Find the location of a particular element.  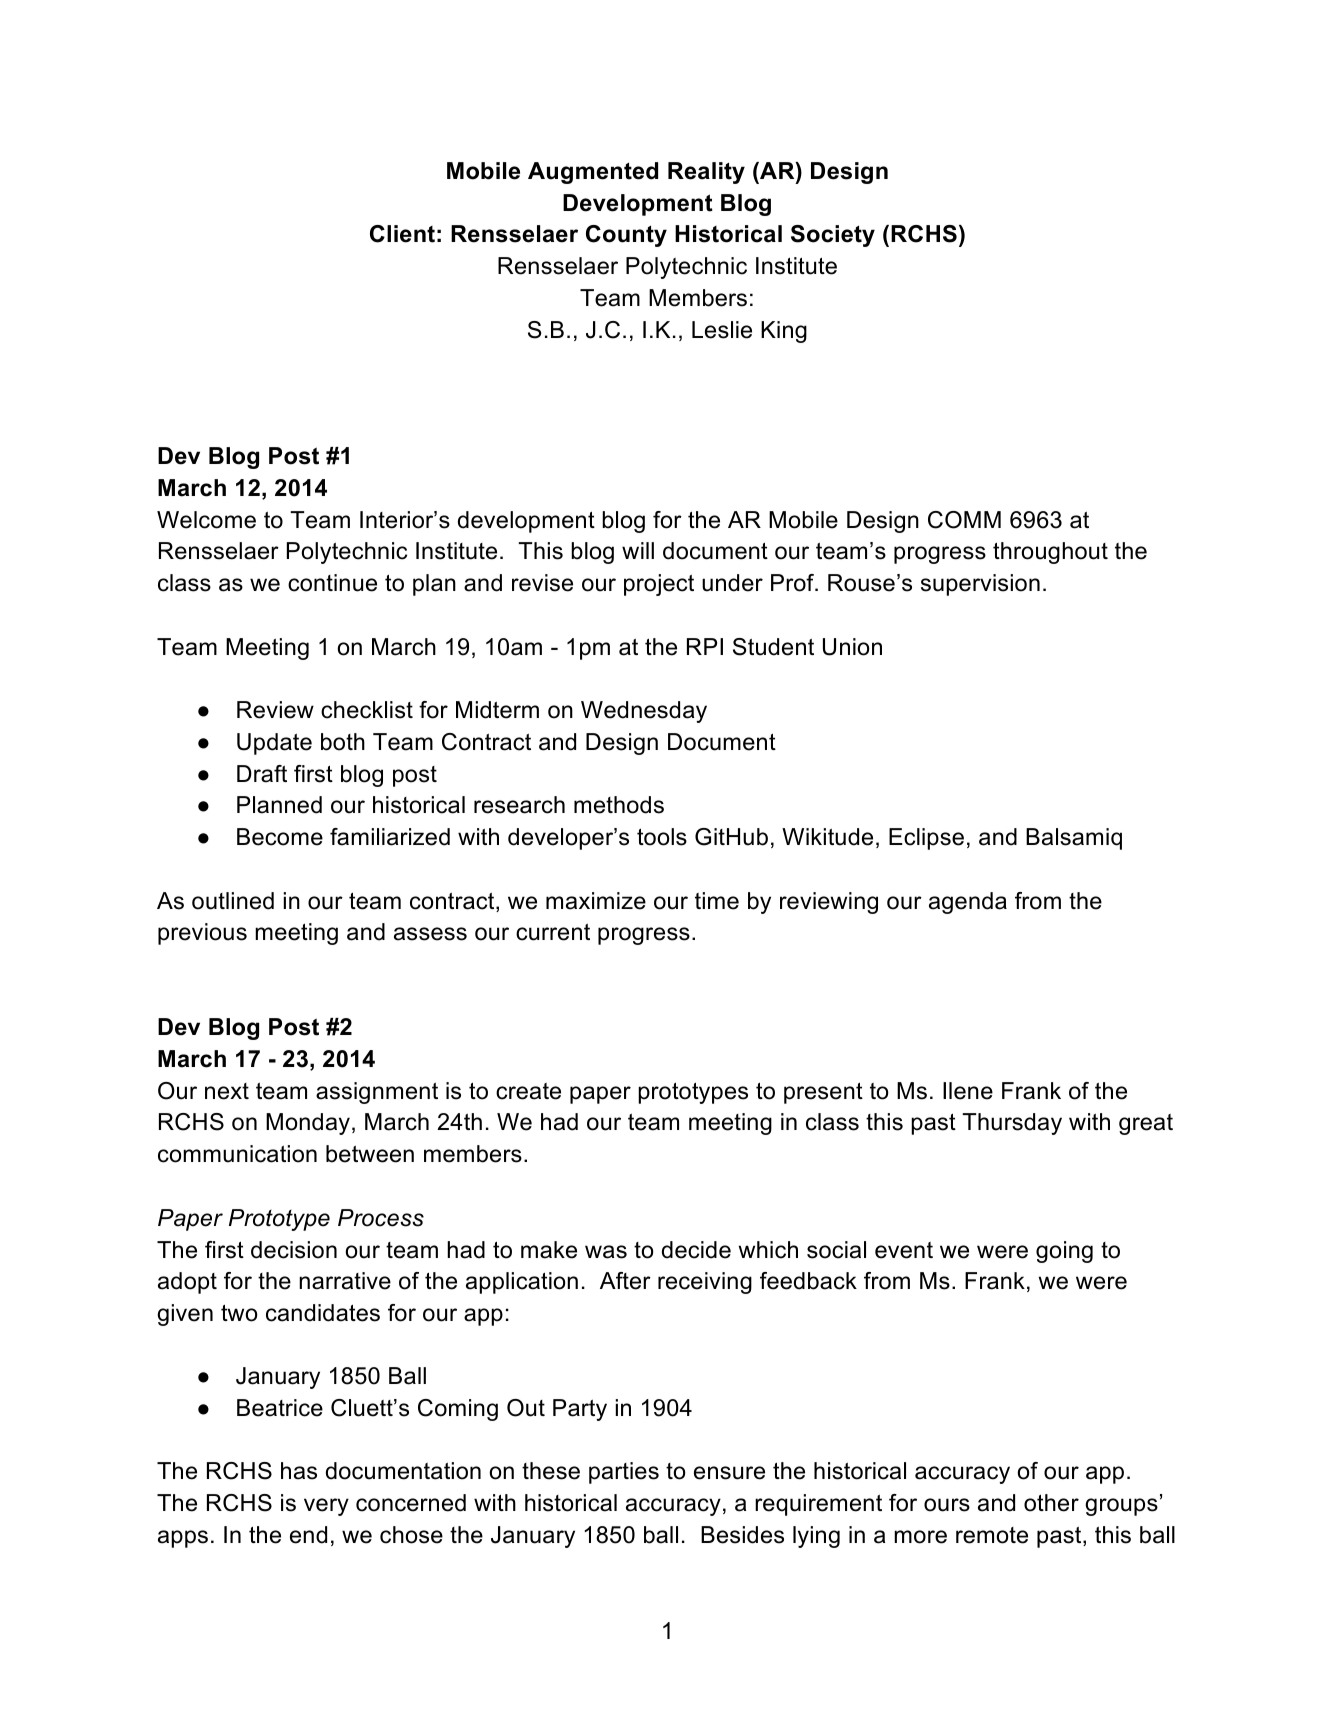

tools is located at coordinates (662, 837).
